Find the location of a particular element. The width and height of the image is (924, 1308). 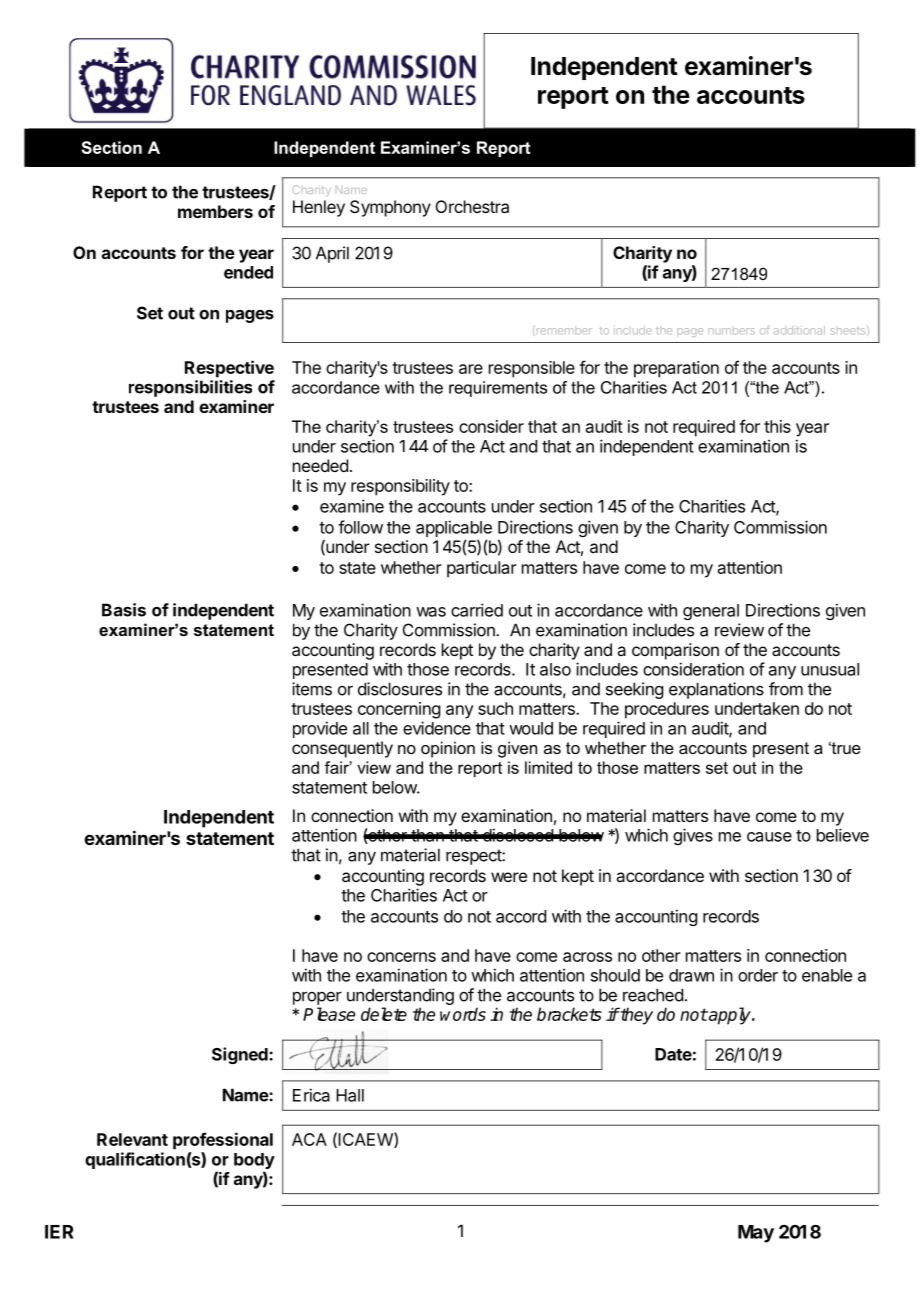

particular is located at coordinates (482, 569).
